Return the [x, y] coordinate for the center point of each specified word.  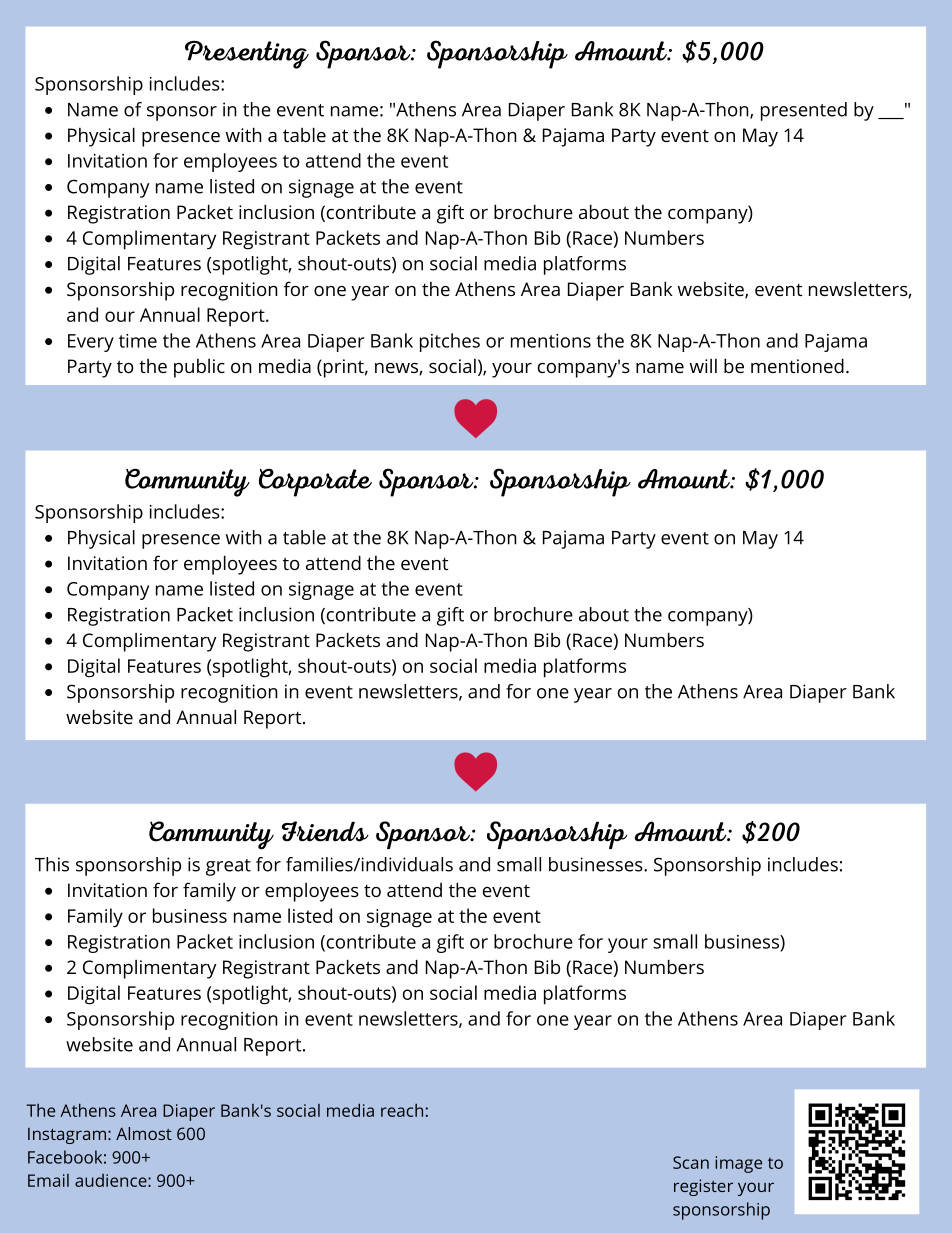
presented [804, 111]
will [703, 366]
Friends [325, 831]
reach [402, 1110]
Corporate [315, 482]
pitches [450, 342]
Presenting [247, 54]
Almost [144, 1133]
